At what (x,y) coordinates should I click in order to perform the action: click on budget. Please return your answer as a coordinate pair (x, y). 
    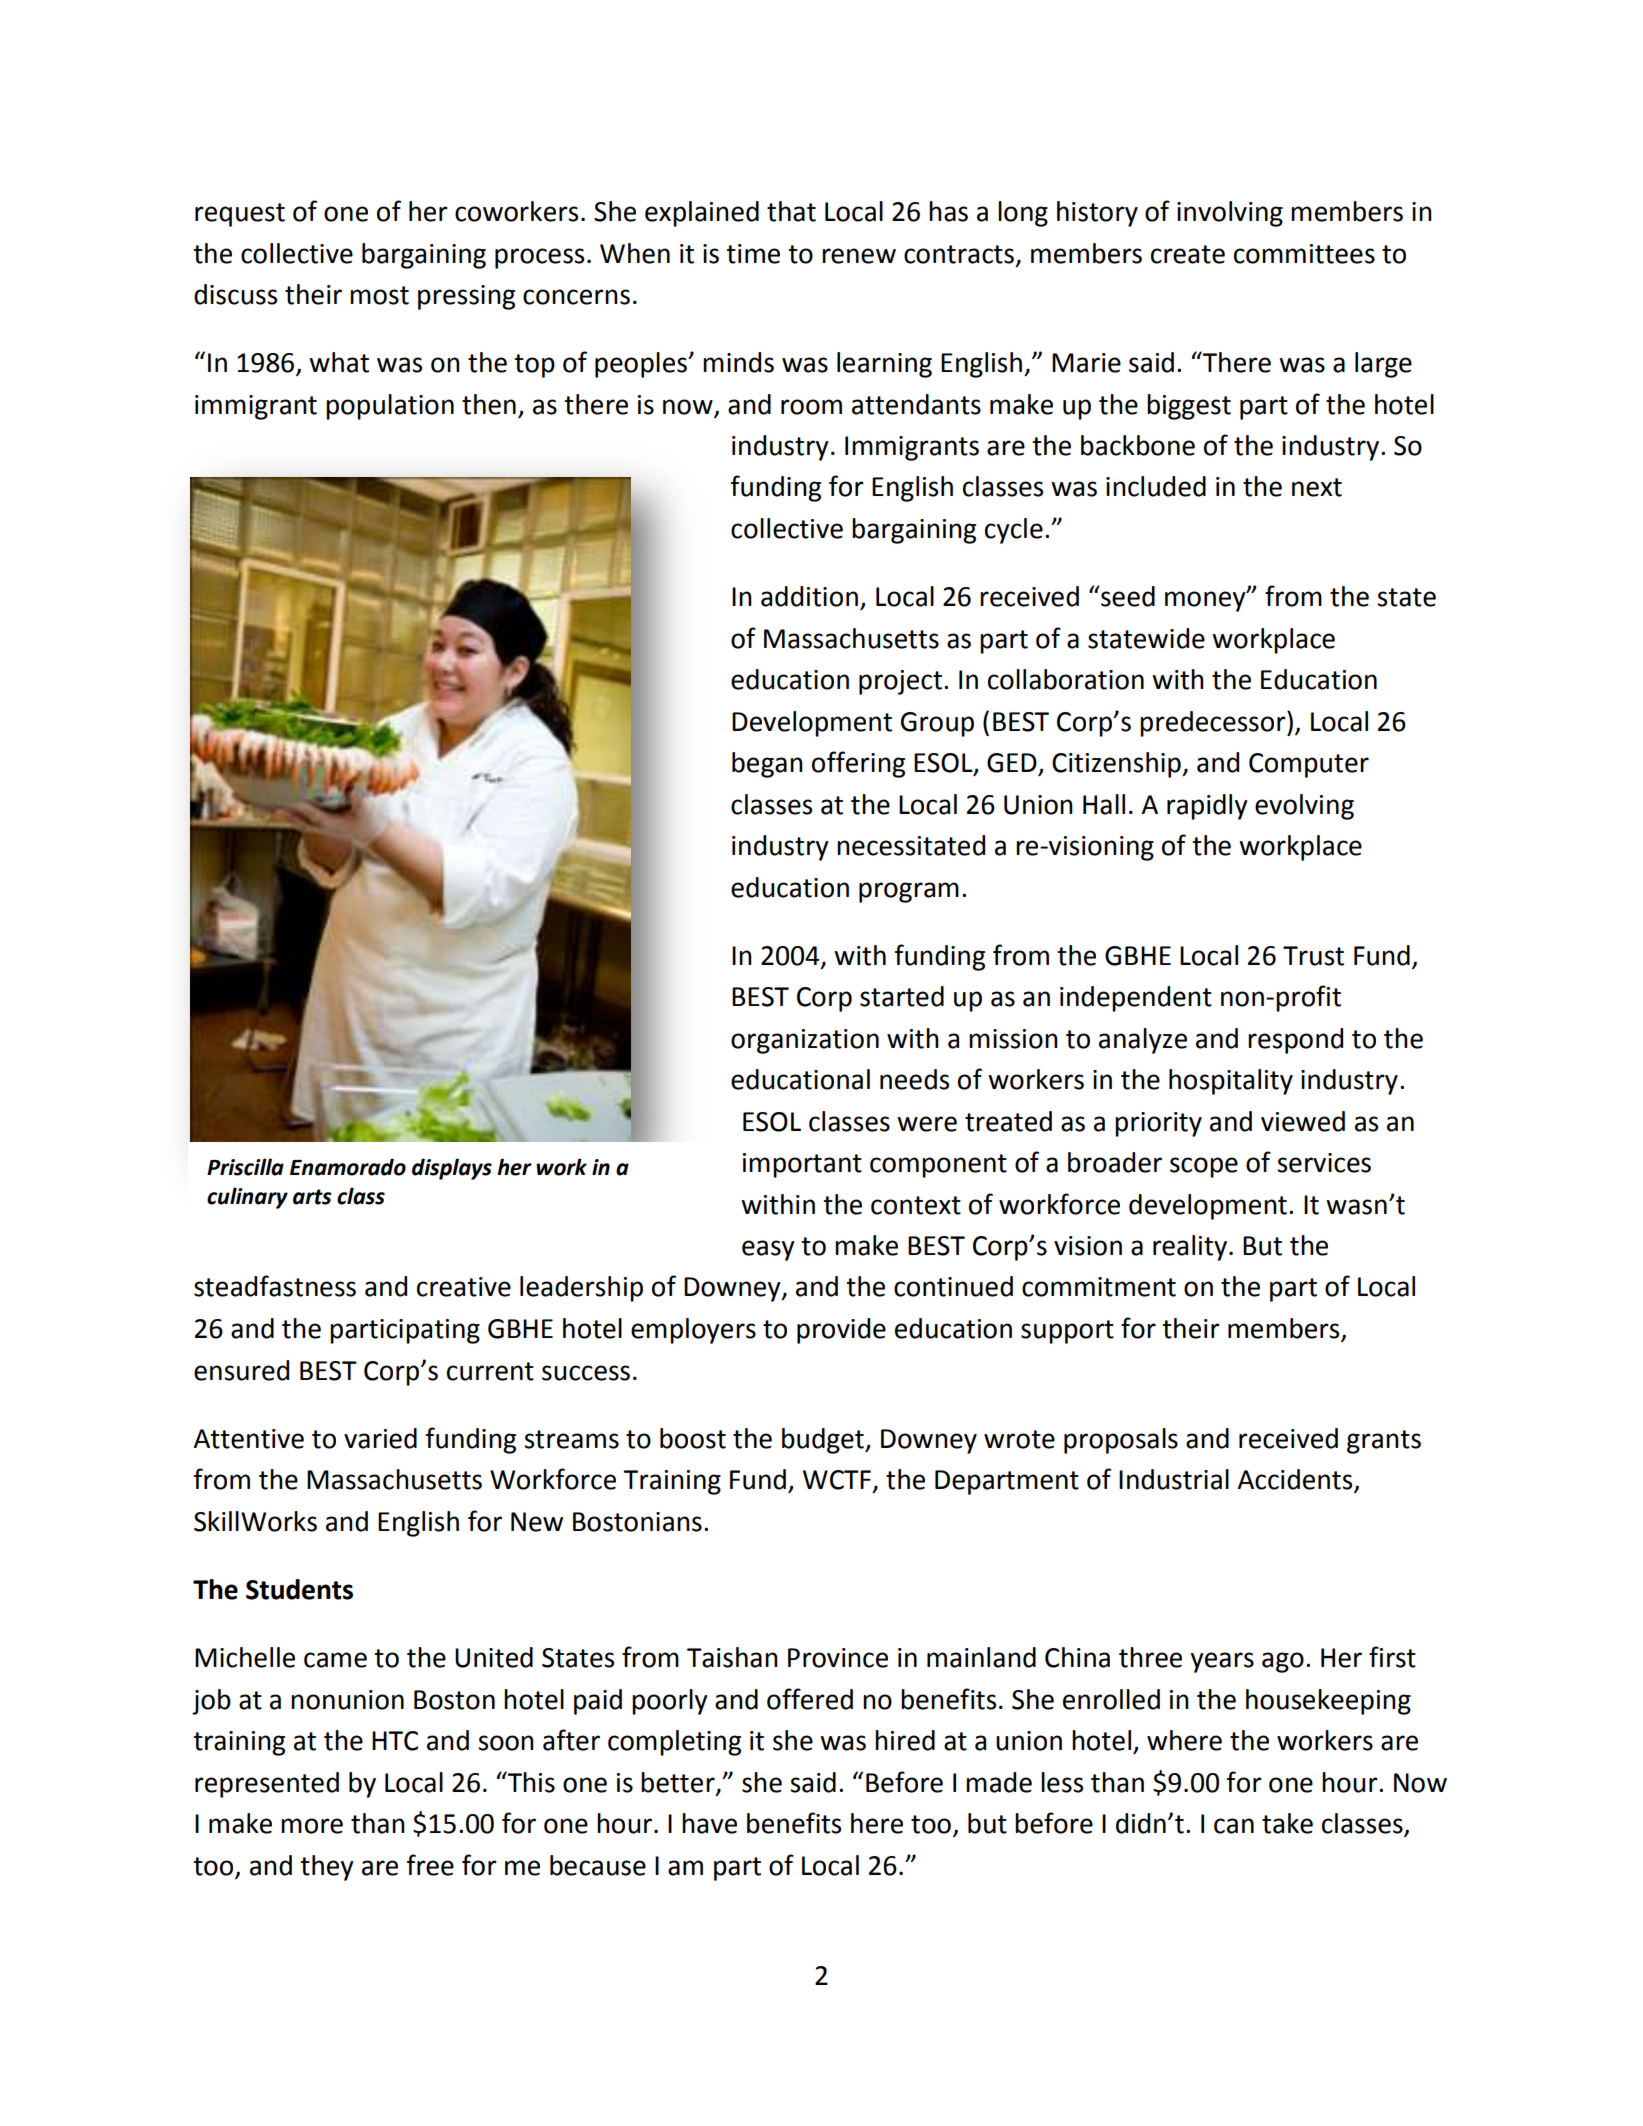
    Looking at the image, I should click on (824, 1441).
